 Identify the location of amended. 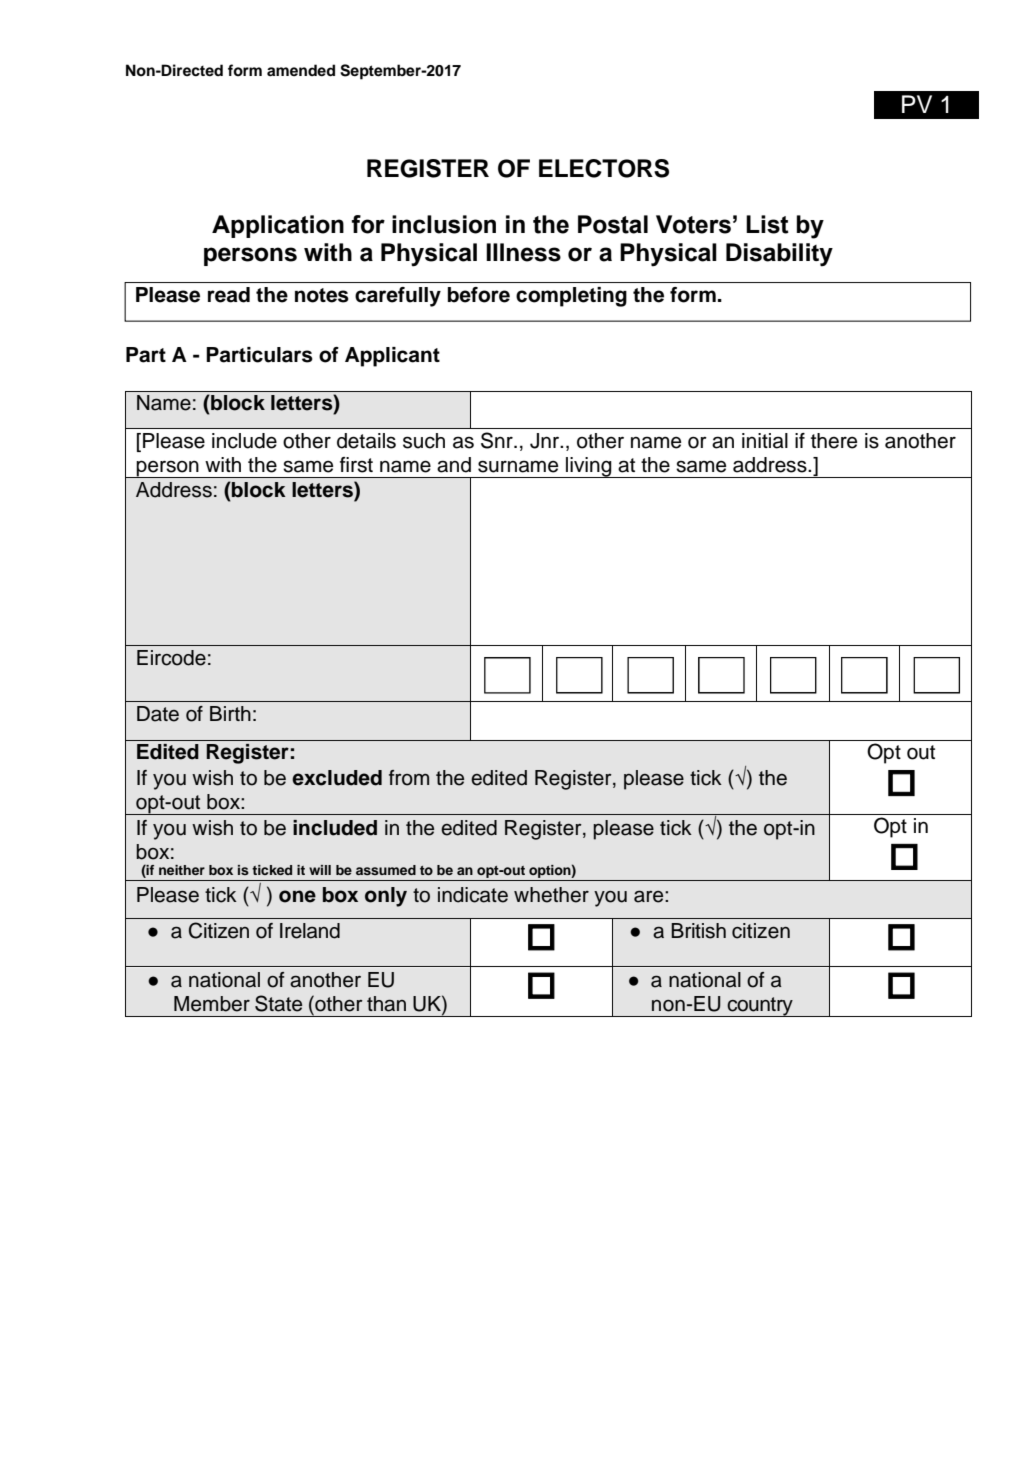
(301, 70).
